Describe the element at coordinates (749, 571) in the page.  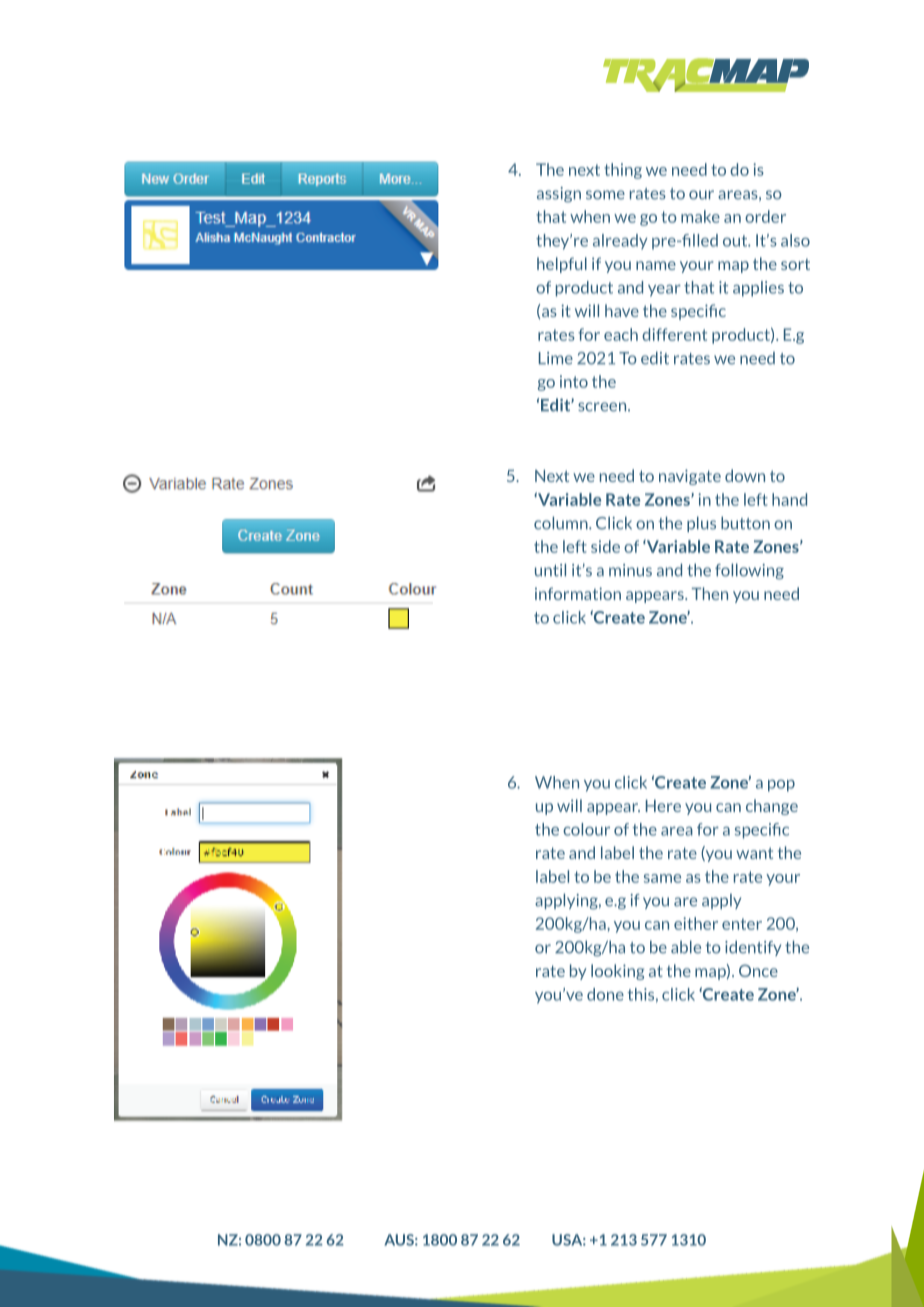
I see `following` at that location.
